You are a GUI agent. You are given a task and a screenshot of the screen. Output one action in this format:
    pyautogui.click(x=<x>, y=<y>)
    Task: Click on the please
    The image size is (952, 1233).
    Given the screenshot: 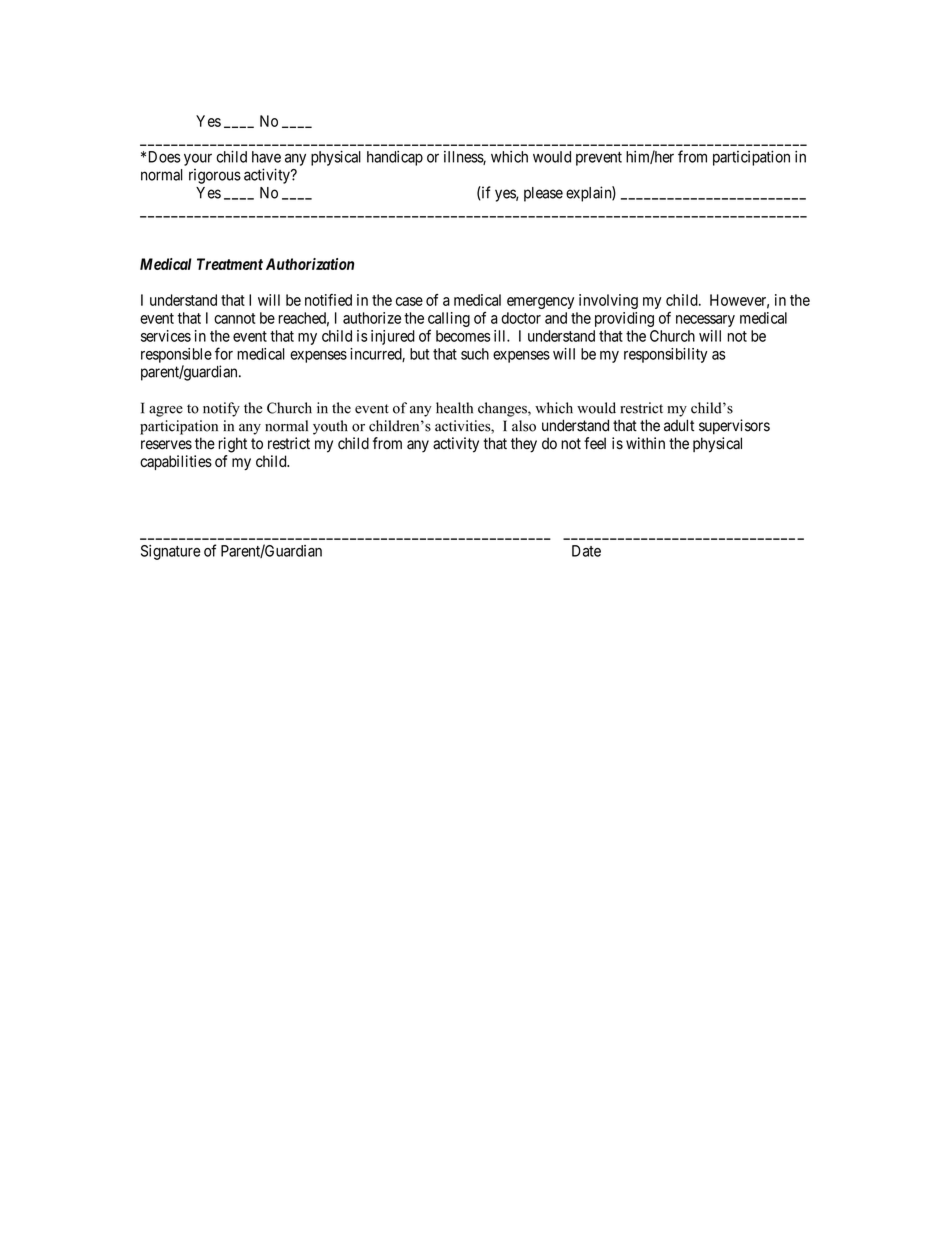 What is the action you would take?
    pyautogui.click(x=543, y=194)
